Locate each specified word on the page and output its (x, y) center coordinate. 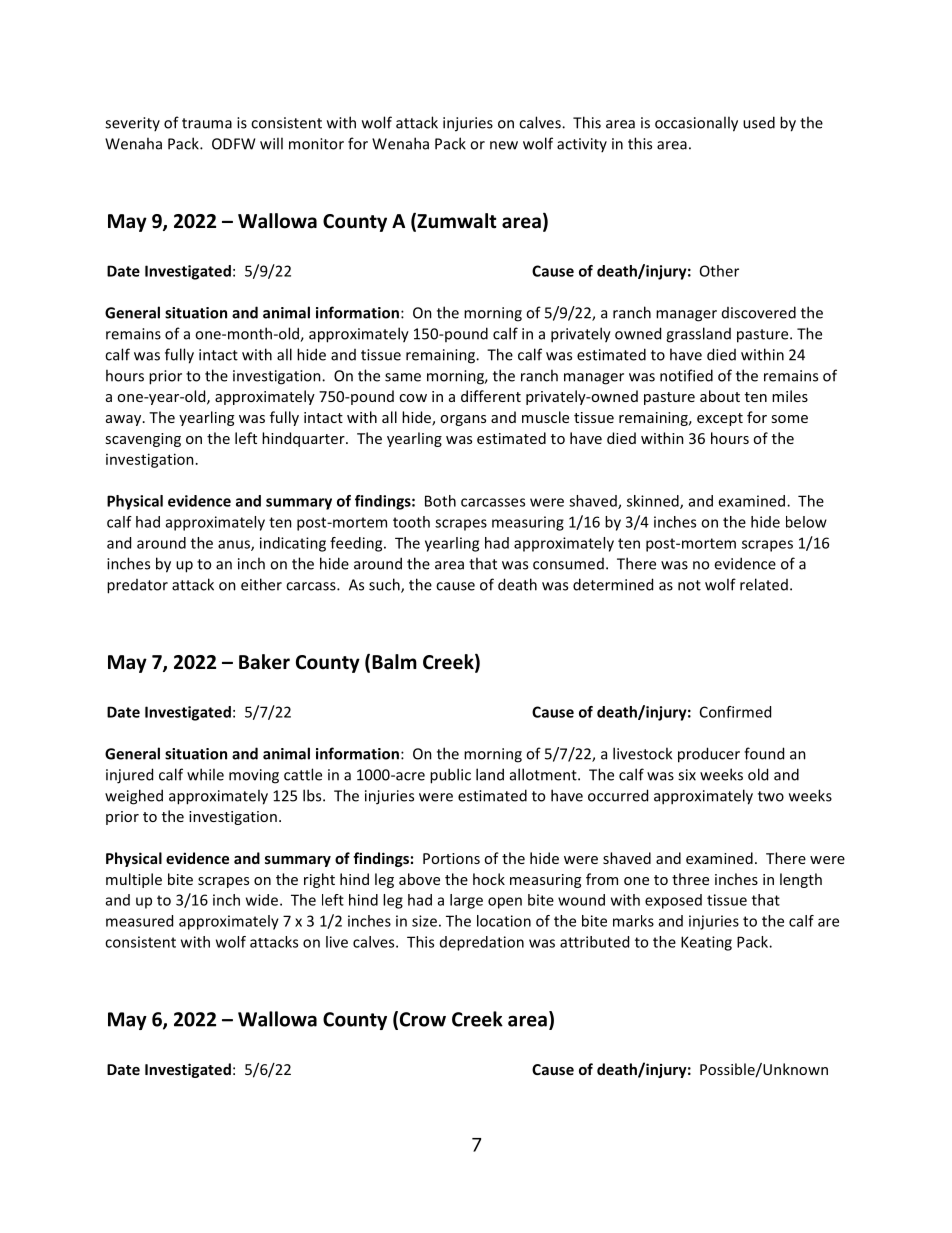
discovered (759, 312)
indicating (293, 544)
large (466, 901)
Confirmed (735, 712)
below (806, 522)
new (504, 145)
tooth (411, 522)
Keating (706, 943)
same (403, 377)
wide (263, 900)
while (205, 774)
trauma (207, 123)
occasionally (696, 124)
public (450, 776)
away (125, 420)
